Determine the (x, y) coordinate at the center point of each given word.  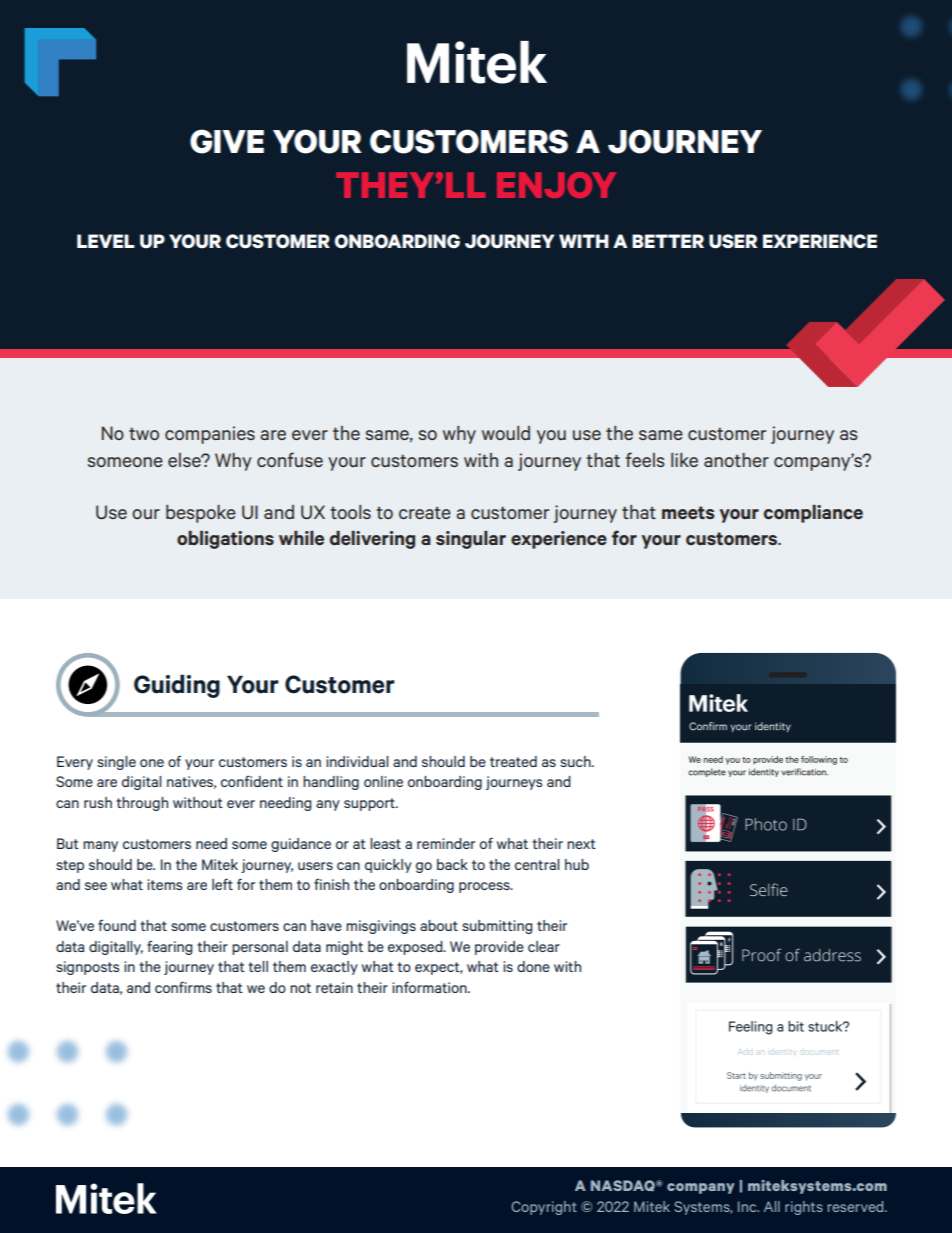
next (581, 844)
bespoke (201, 514)
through (142, 804)
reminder (446, 843)
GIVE (227, 141)
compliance (813, 514)
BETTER (668, 241)
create (425, 513)
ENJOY (556, 185)
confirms (183, 987)
